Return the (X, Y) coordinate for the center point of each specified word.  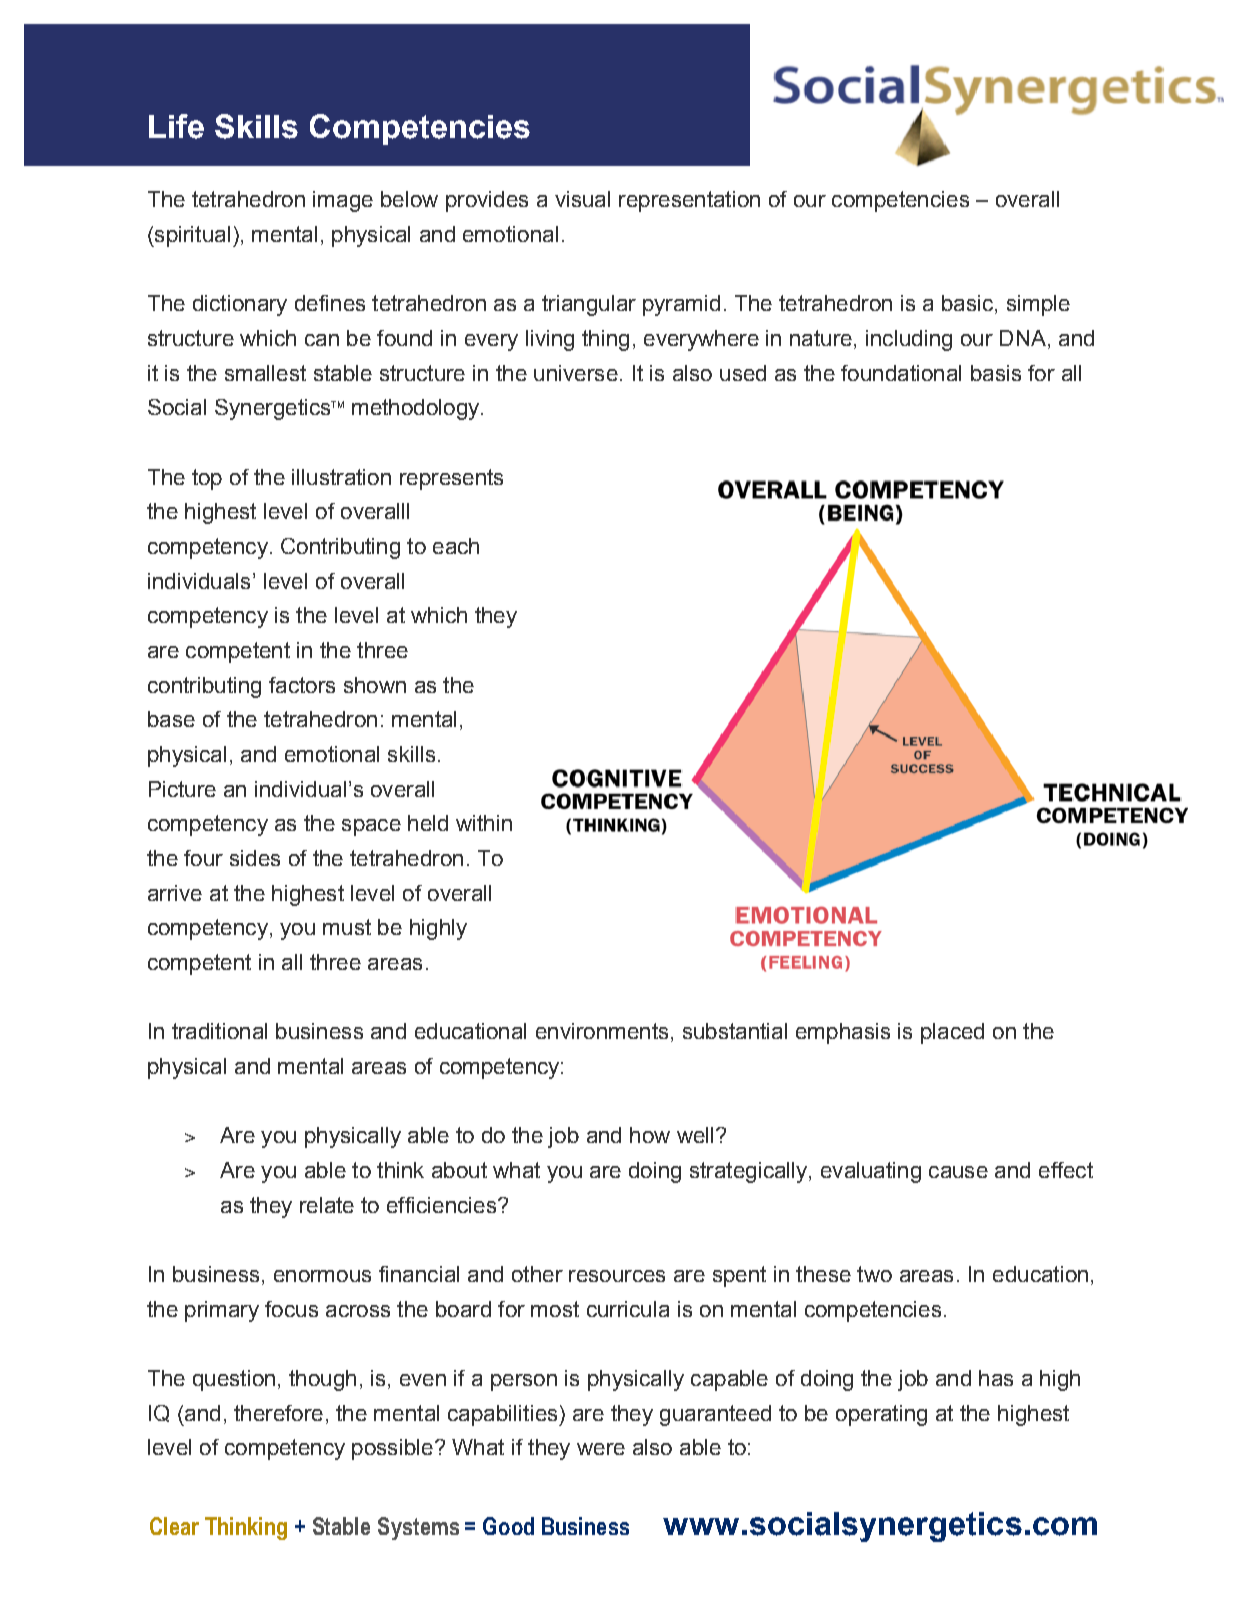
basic (969, 304)
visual (582, 199)
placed (952, 1033)
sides (255, 858)
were (601, 1449)
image (343, 201)
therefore (278, 1413)
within (484, 823)
